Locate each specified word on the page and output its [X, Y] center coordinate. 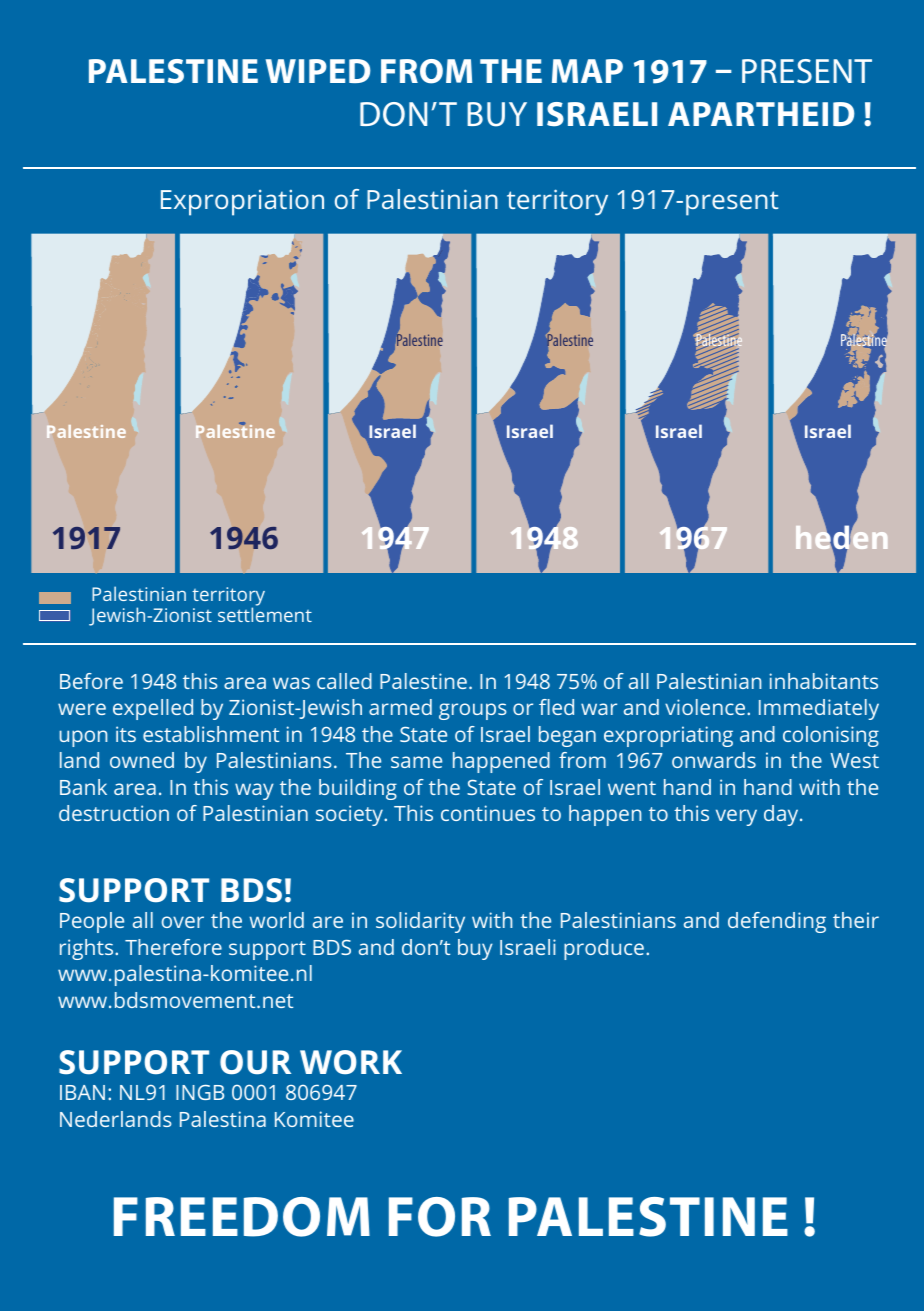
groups [472, 711]
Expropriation [242, 203]
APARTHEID [761, 114]
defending [777, 922]
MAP [587, 71]
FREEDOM [242, 1217]
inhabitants [824, 681]
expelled [153, 709]
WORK [351, 1062]
